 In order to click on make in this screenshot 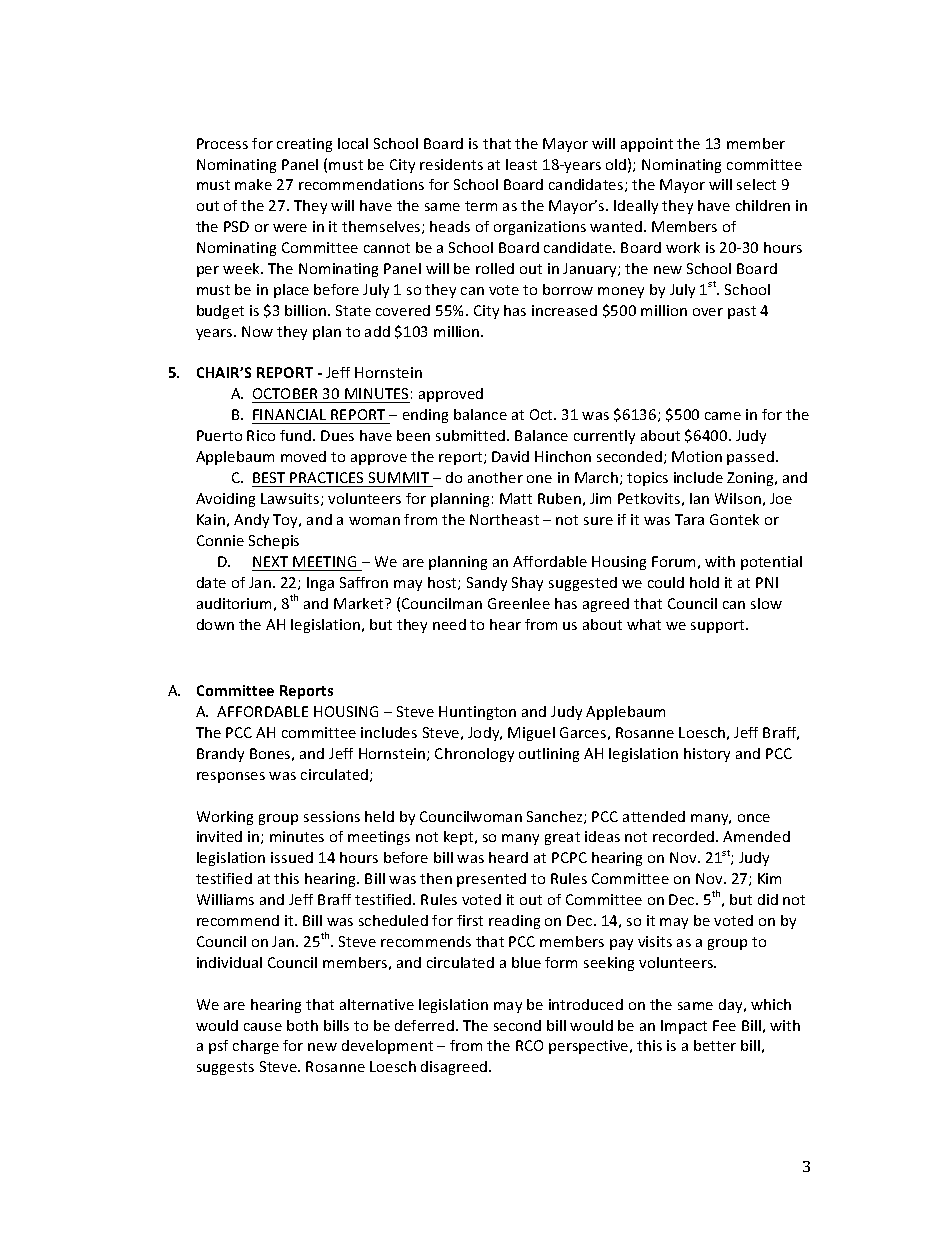, I will do `click(253, 184)`.
